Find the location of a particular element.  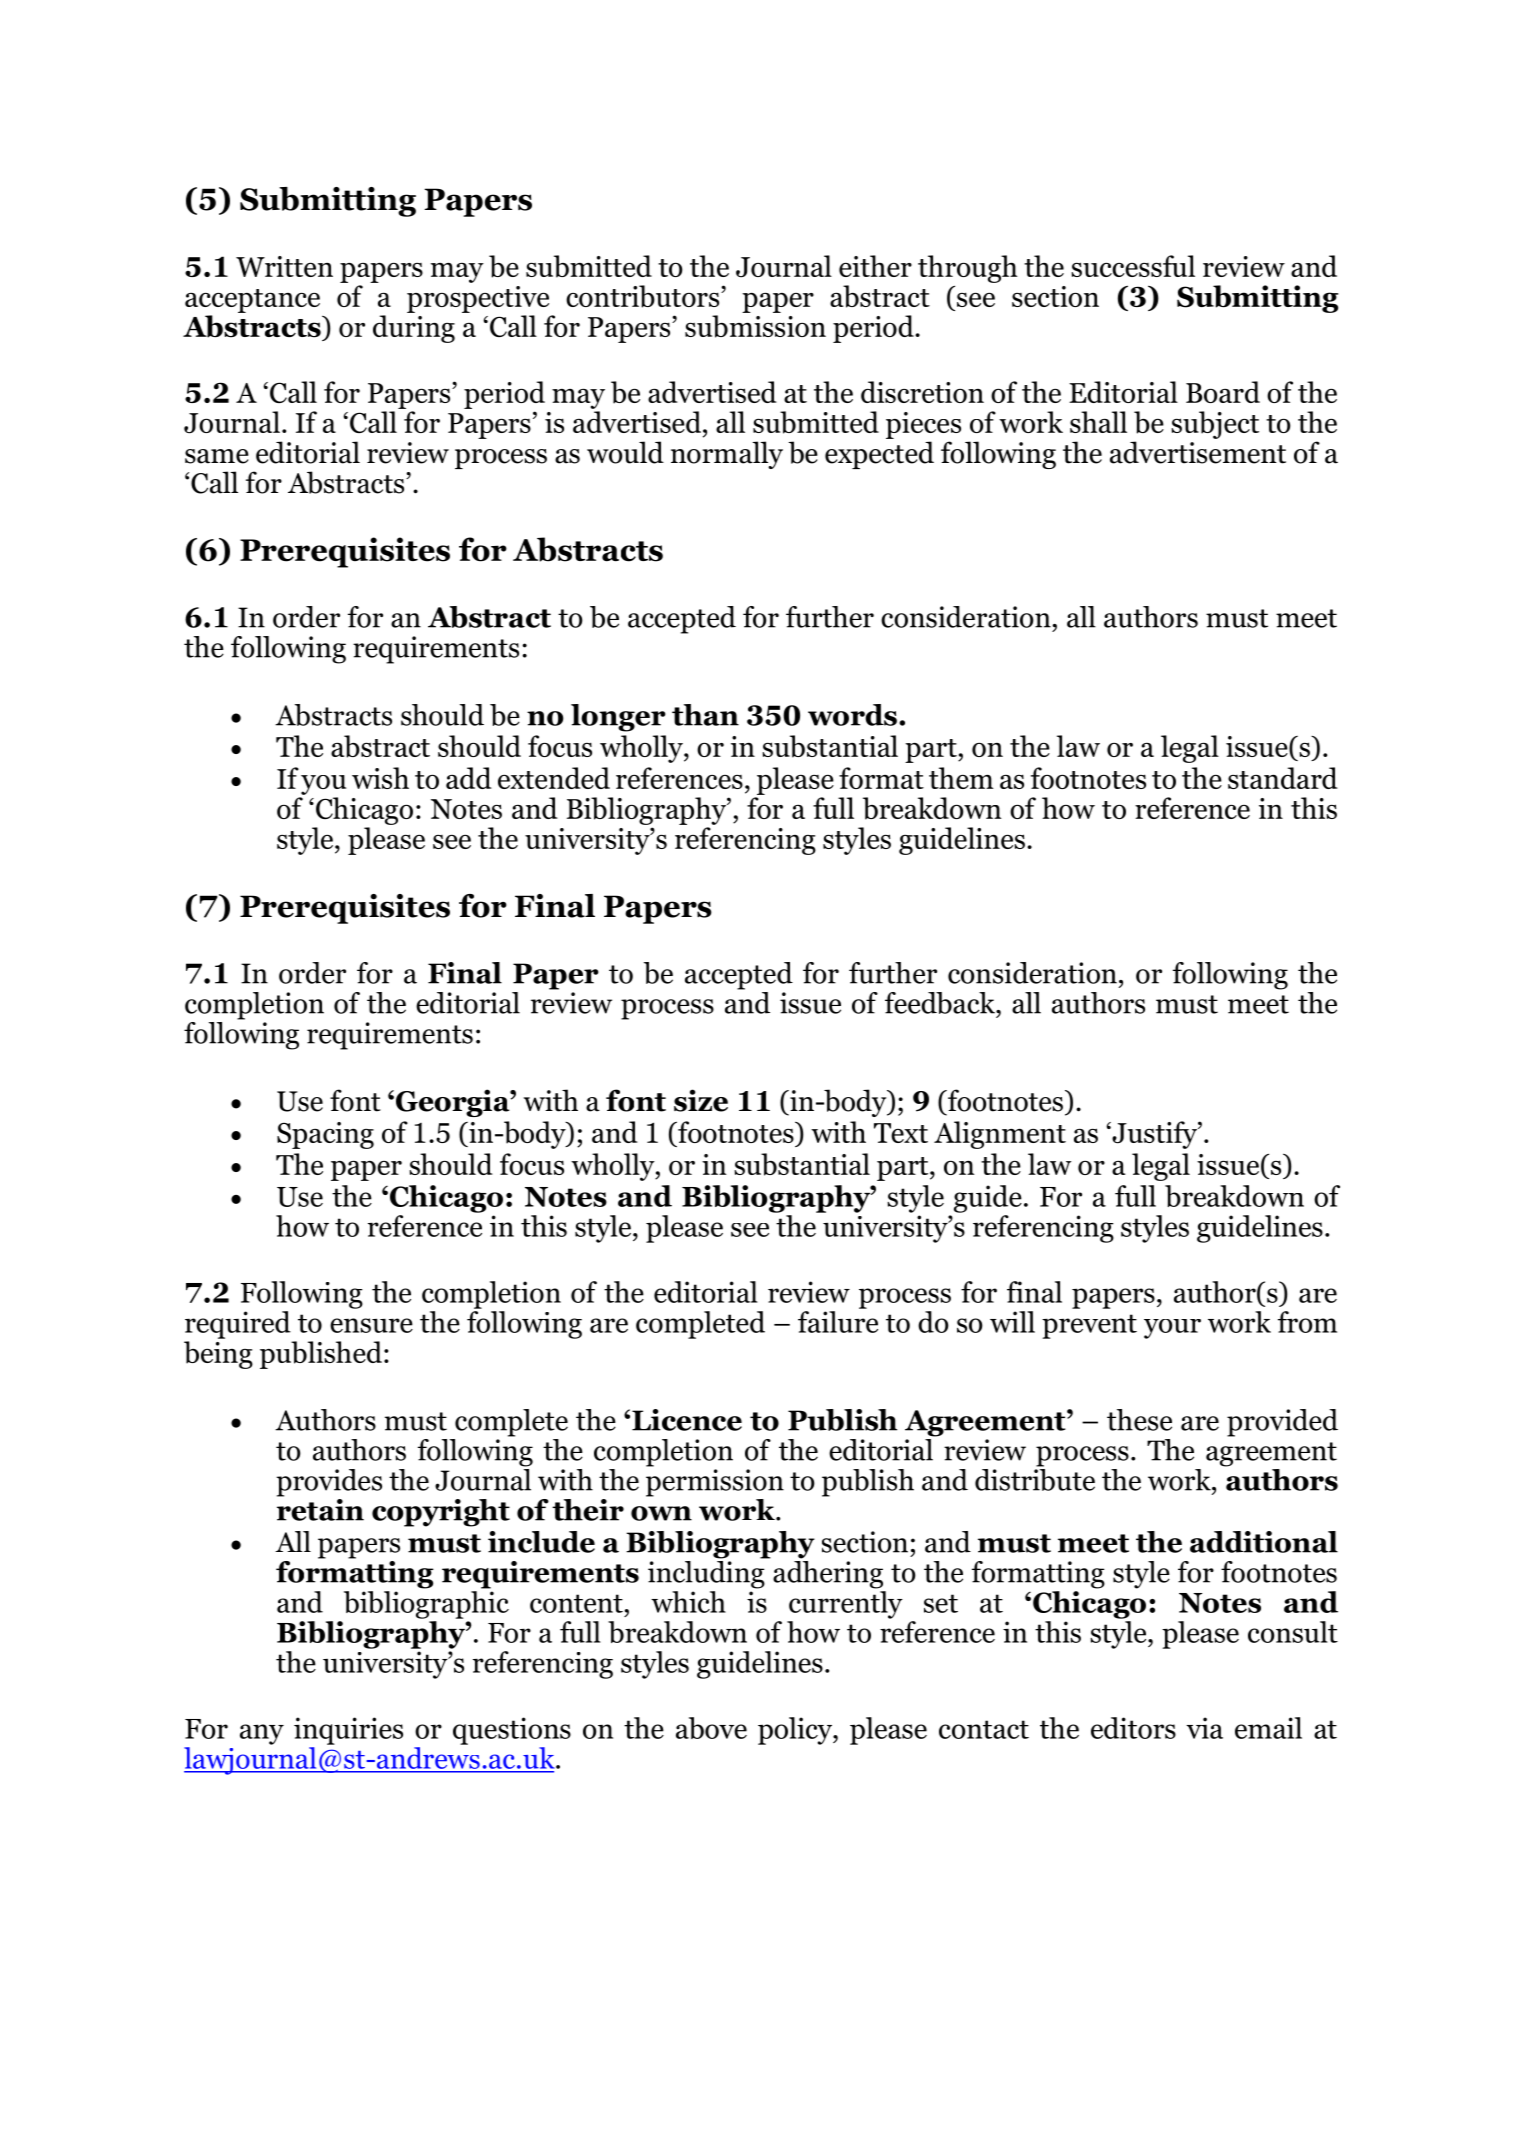

size is located at coordinates (701, 1100).
